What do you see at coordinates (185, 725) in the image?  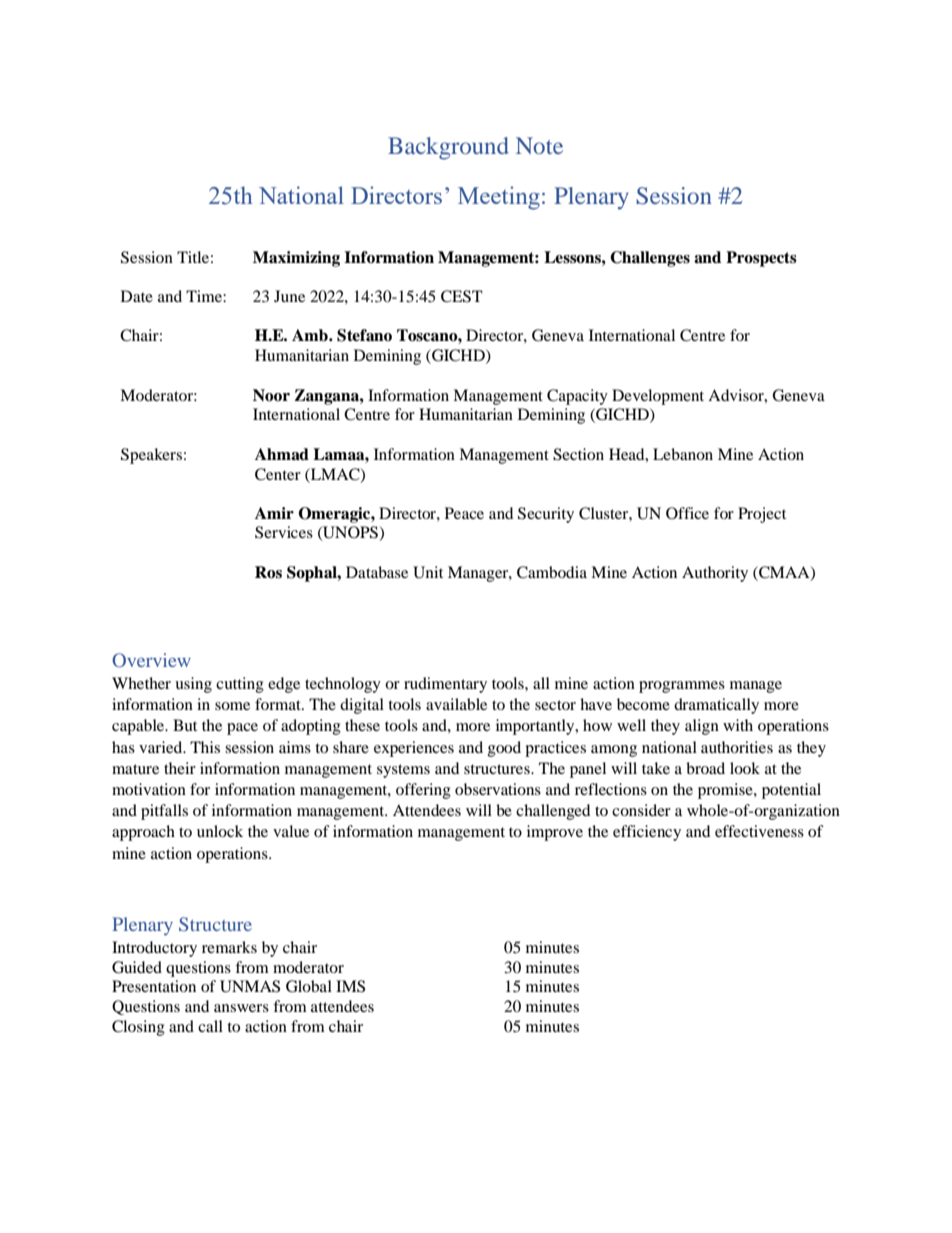 I see `But` at bounding box center [185, 725].
